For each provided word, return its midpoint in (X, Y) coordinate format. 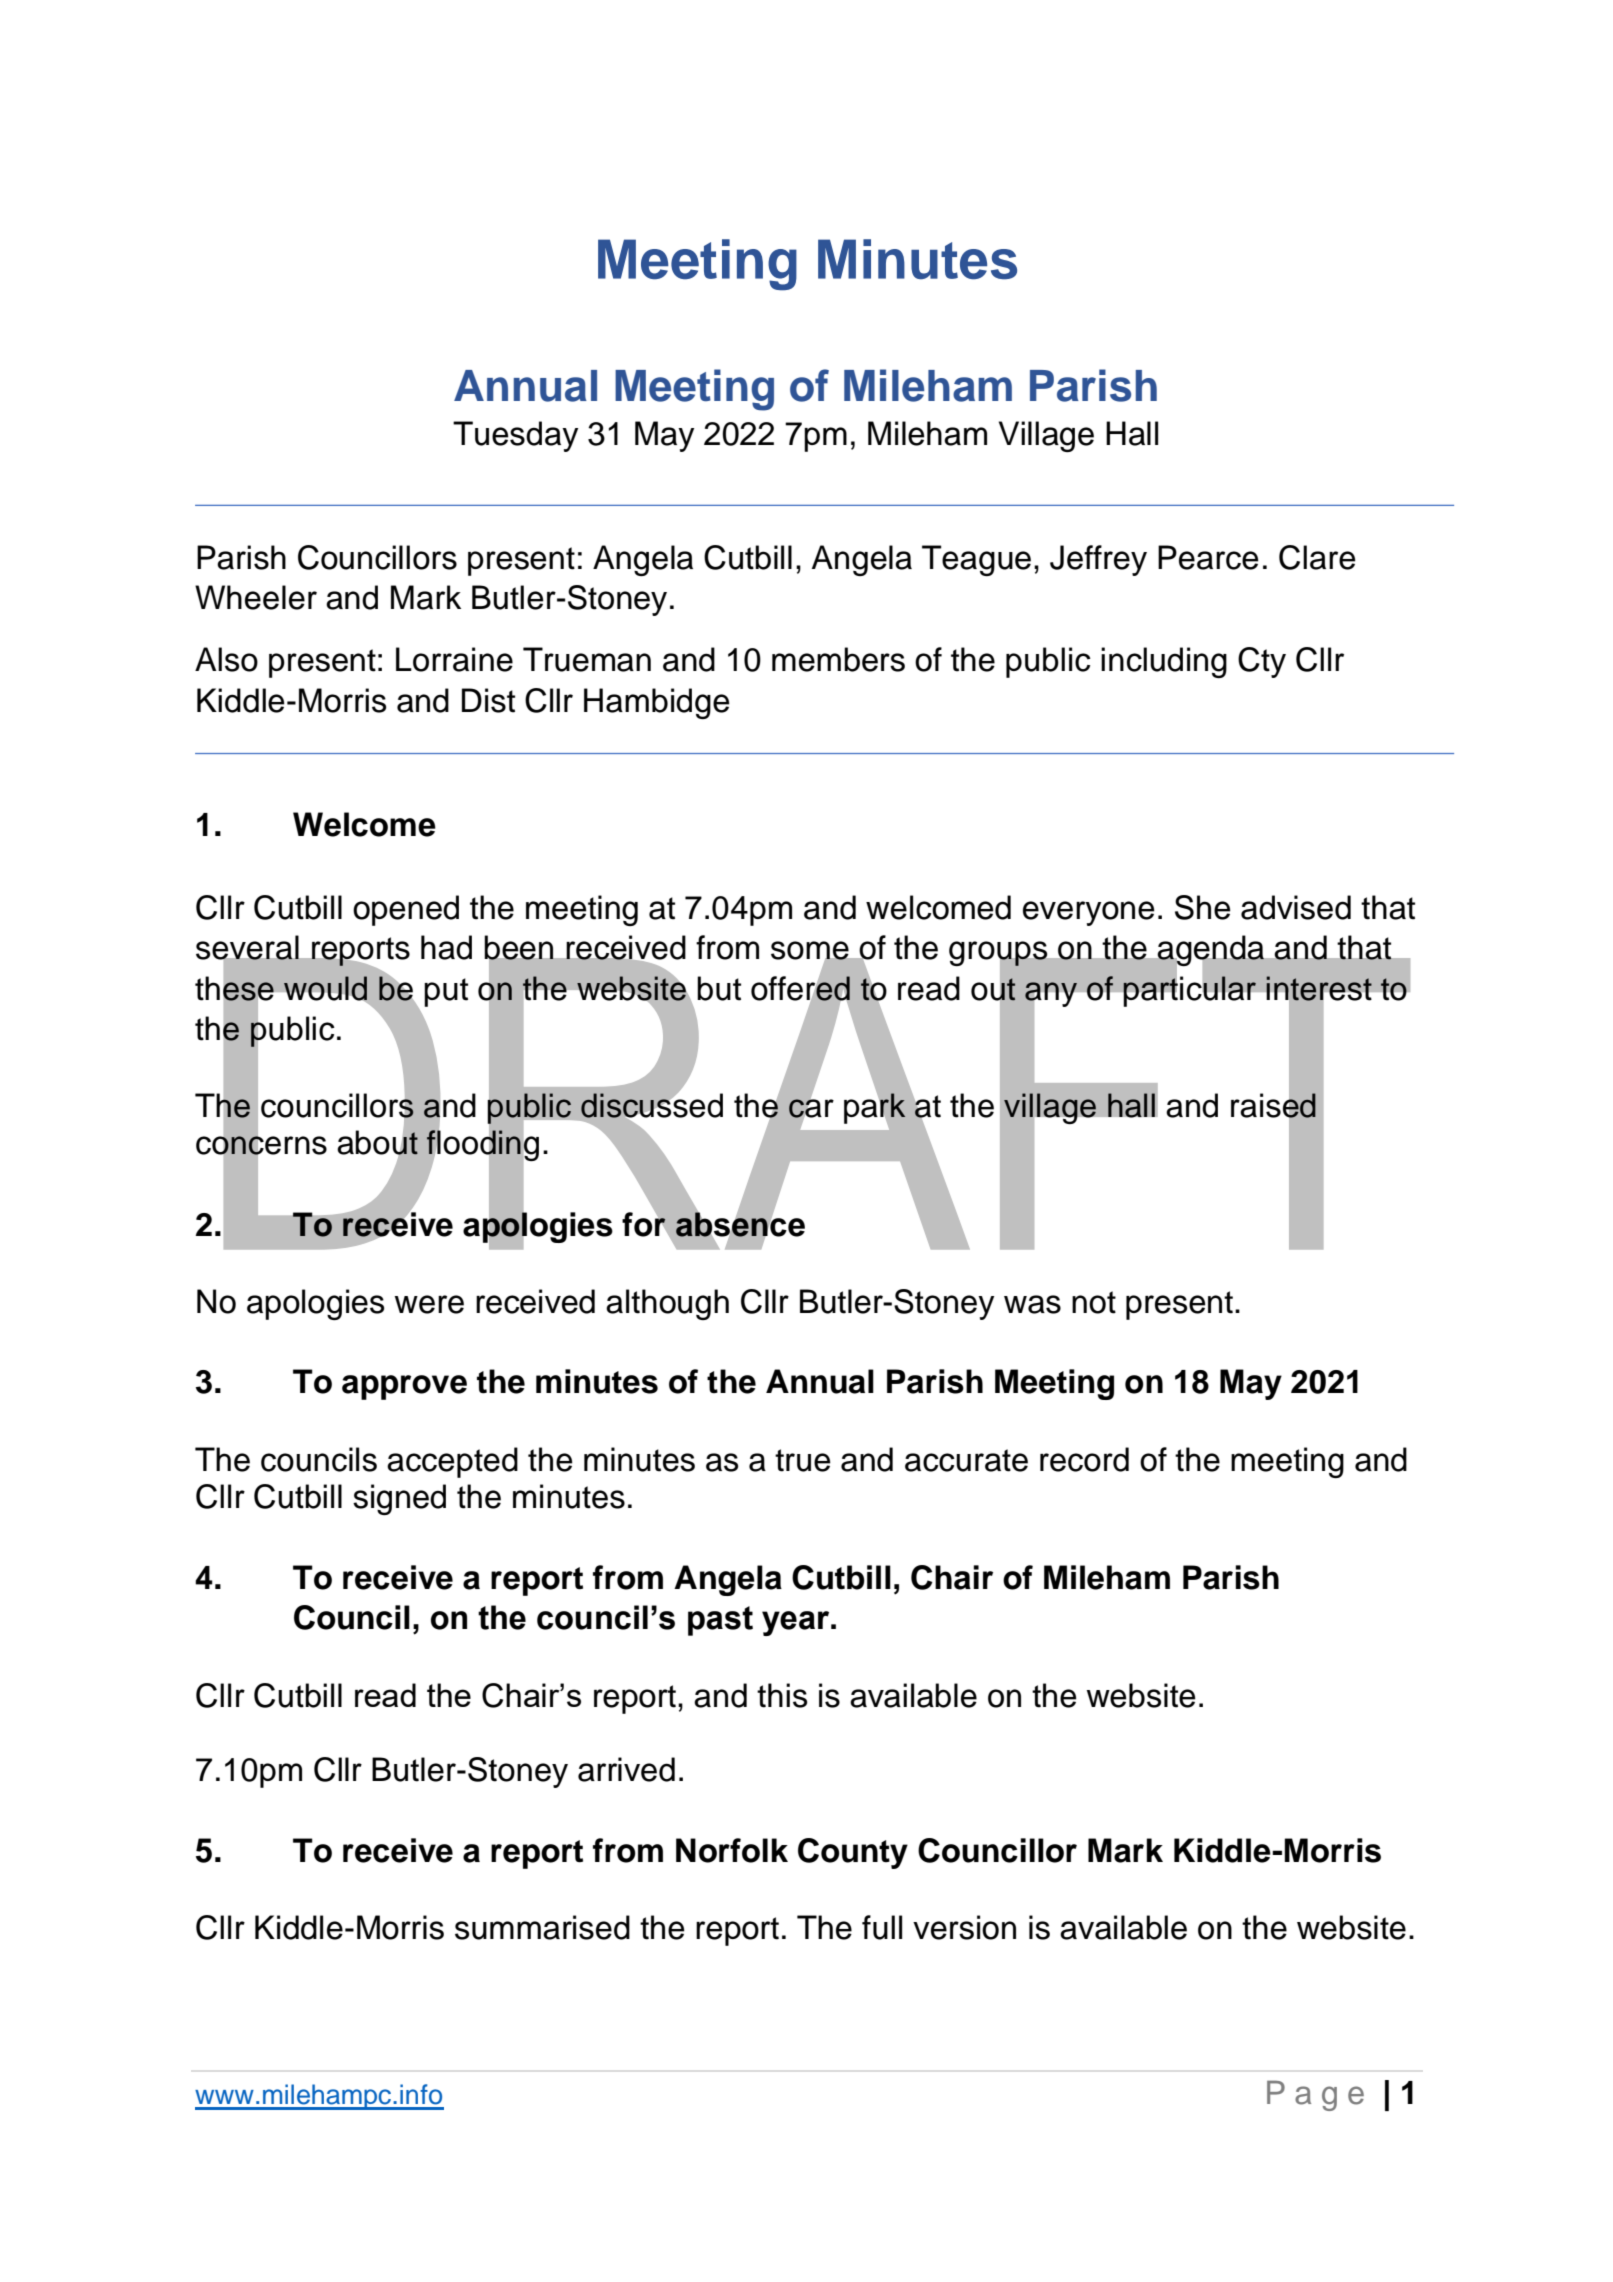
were (429, 1304)
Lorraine (454, 659)
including (1164, 662)
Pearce (1208, 557)
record (1084, 1459)
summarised (542, 1927)
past (720, 1621)
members (838, 659)
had (446, 947)
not (1094, 1302)
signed (399, 1499)
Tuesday (515, 436)
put (446, 992)
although (667, 1304)
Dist (488, 700)
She (1203, 907)
